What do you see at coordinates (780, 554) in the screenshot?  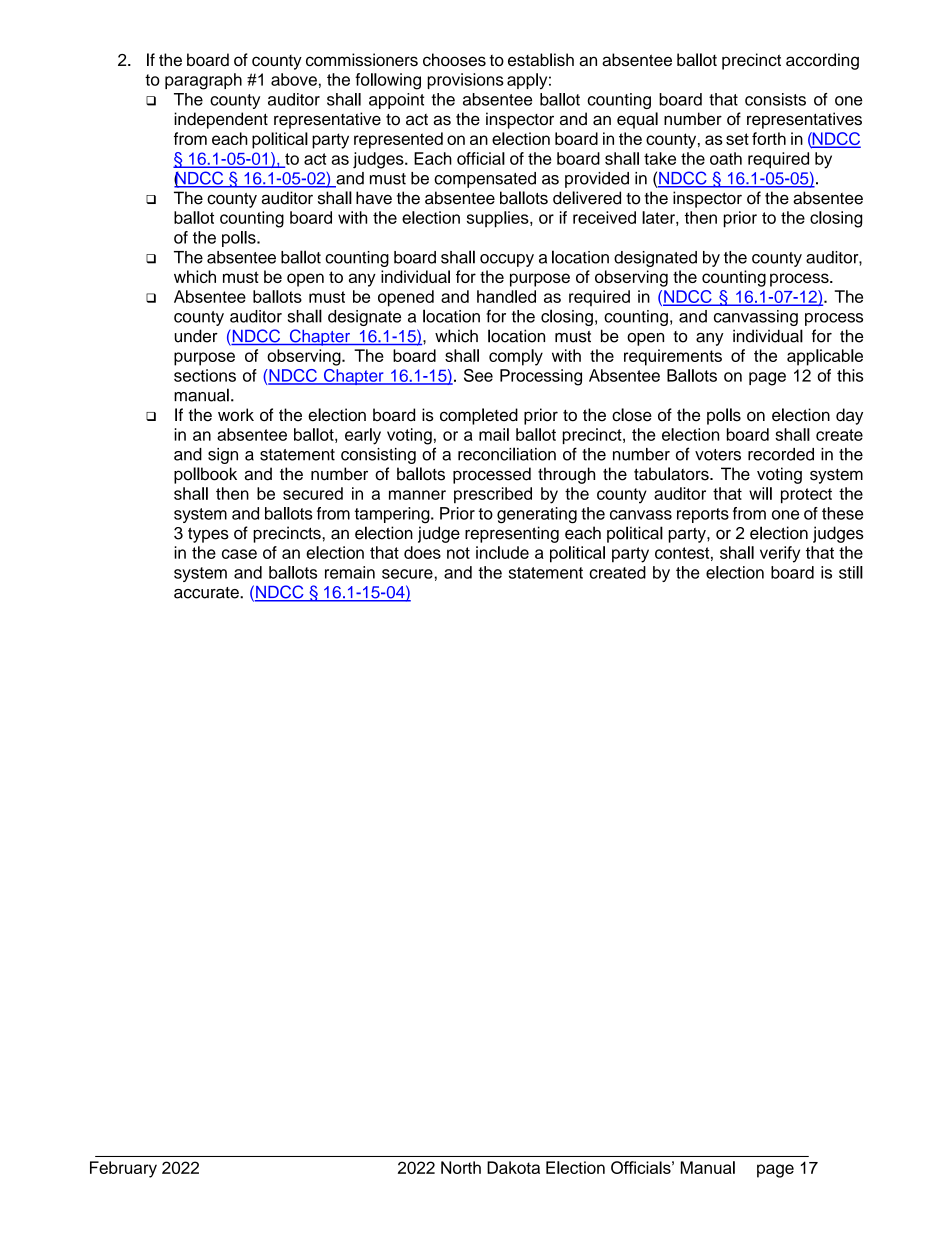 I see `verify` at bounding box center [780, 554].
